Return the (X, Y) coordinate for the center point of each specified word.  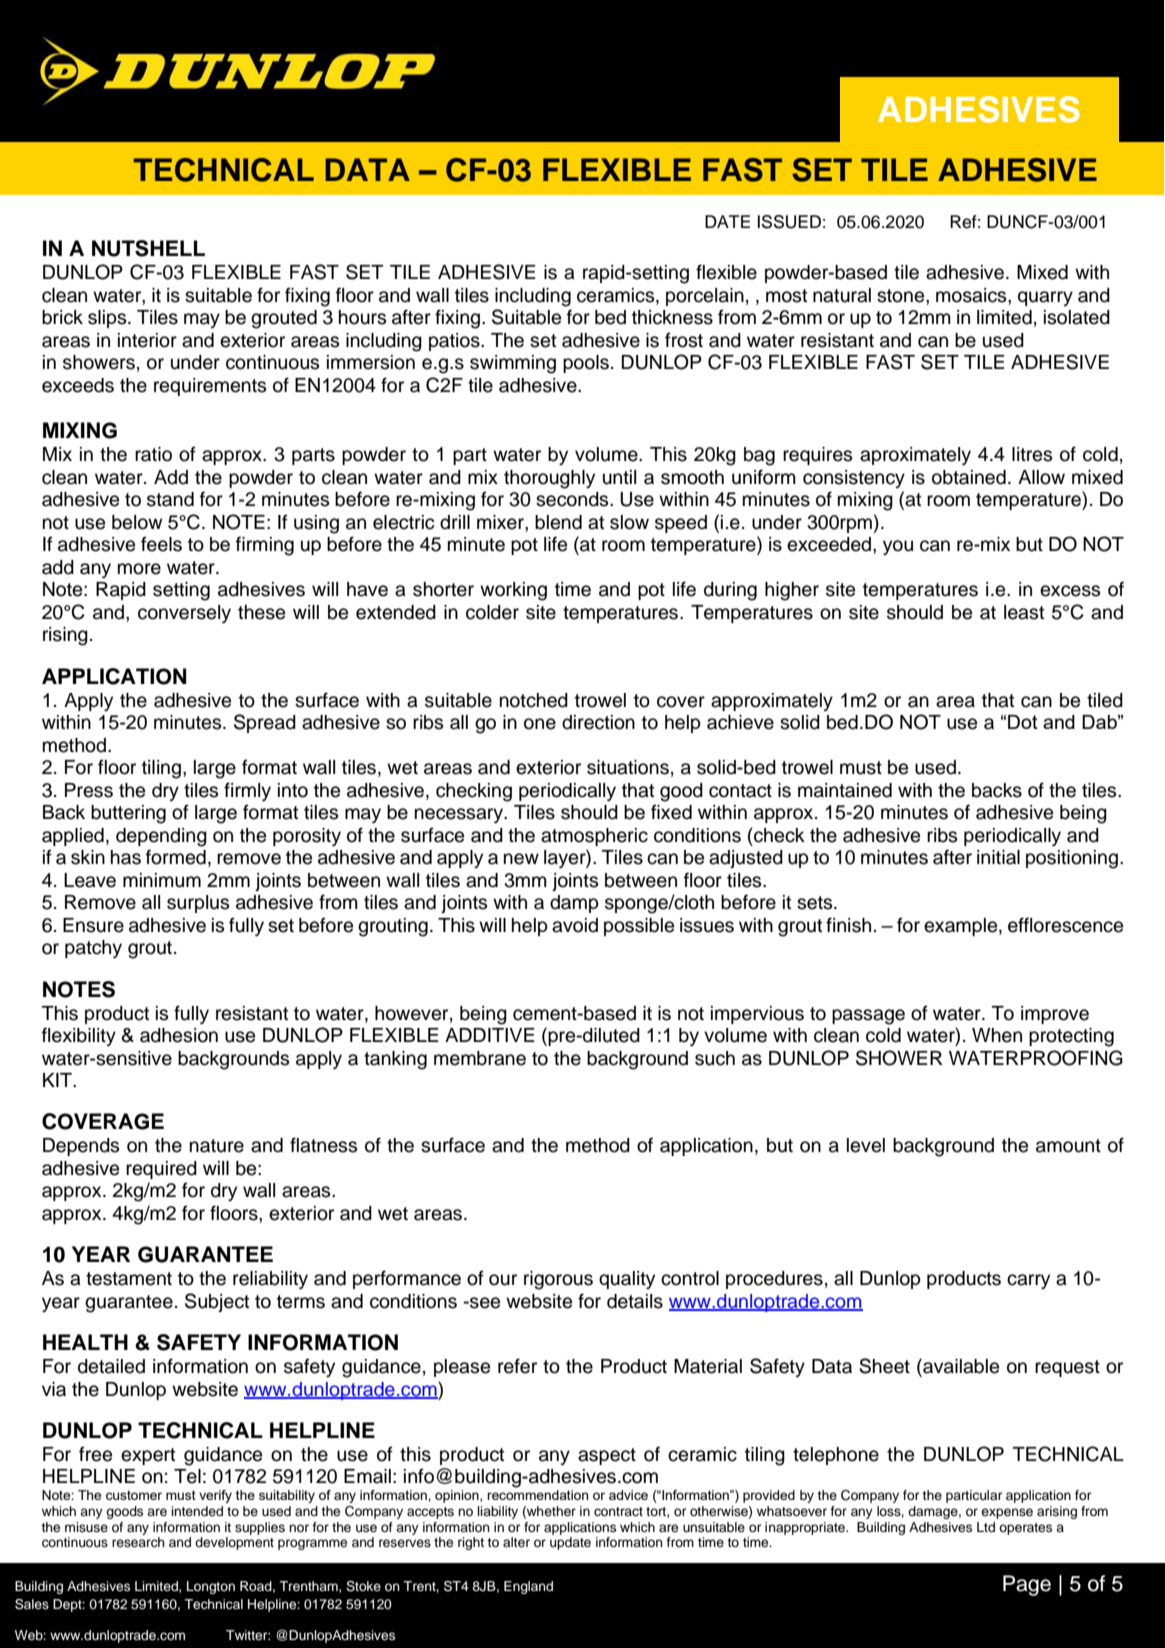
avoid (575, 925)
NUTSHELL (148, 248)
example (962, 927)
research (138, 1542)
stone (902, 296)
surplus (198, 904)
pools (586, 364)
